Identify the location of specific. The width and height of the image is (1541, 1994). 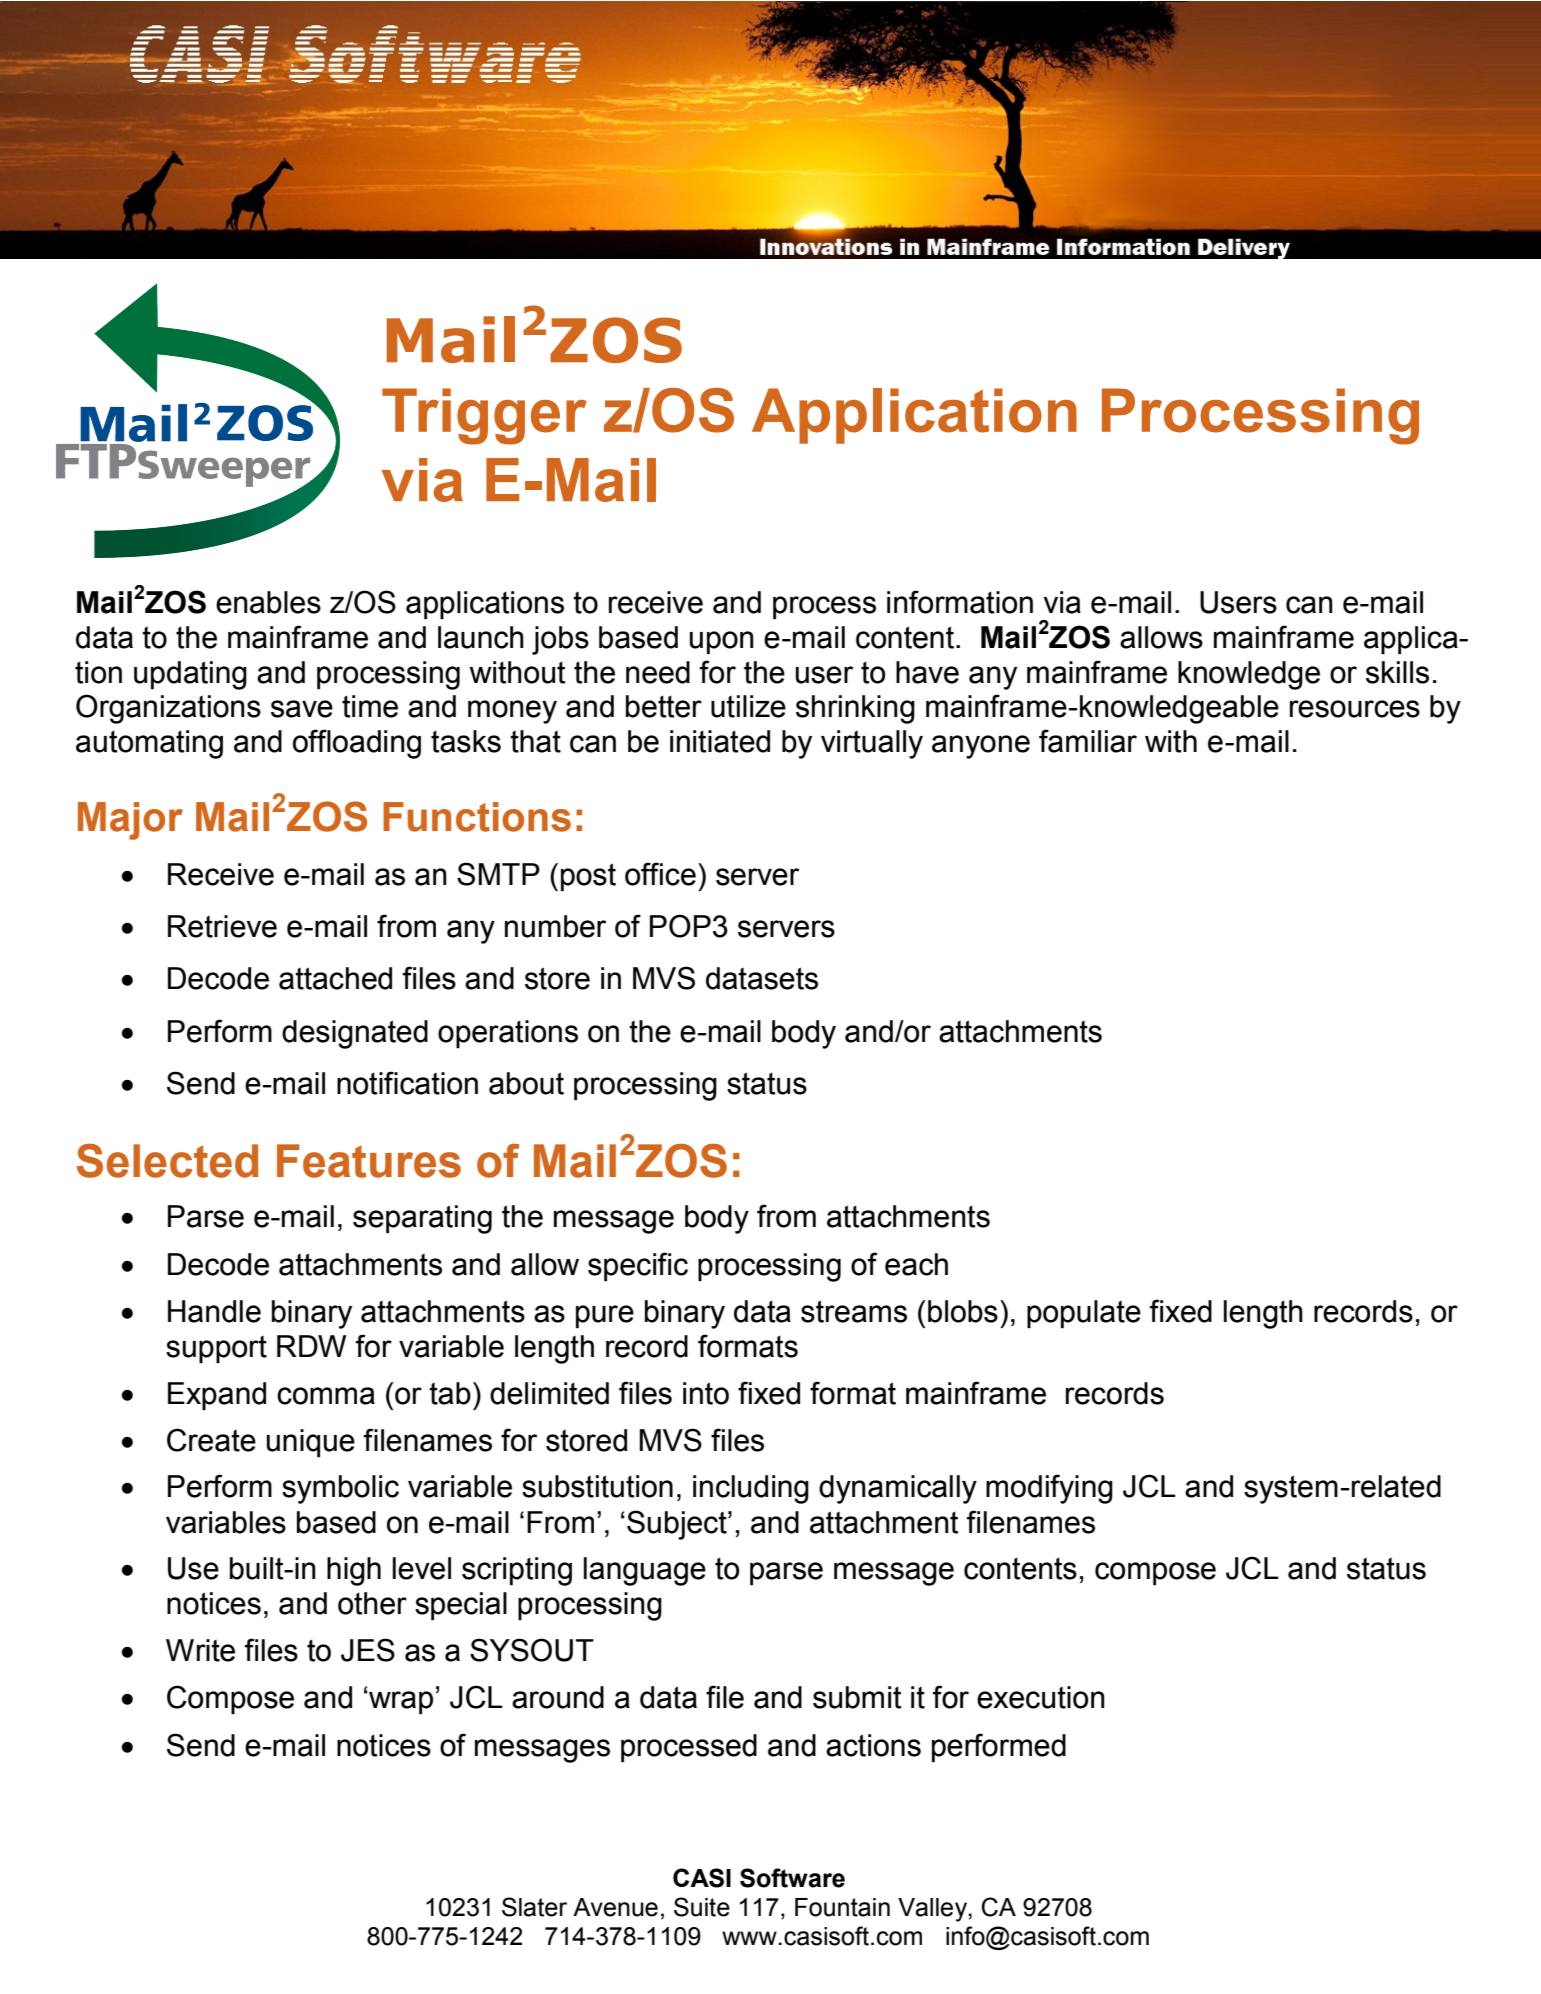
(638, 1266).
